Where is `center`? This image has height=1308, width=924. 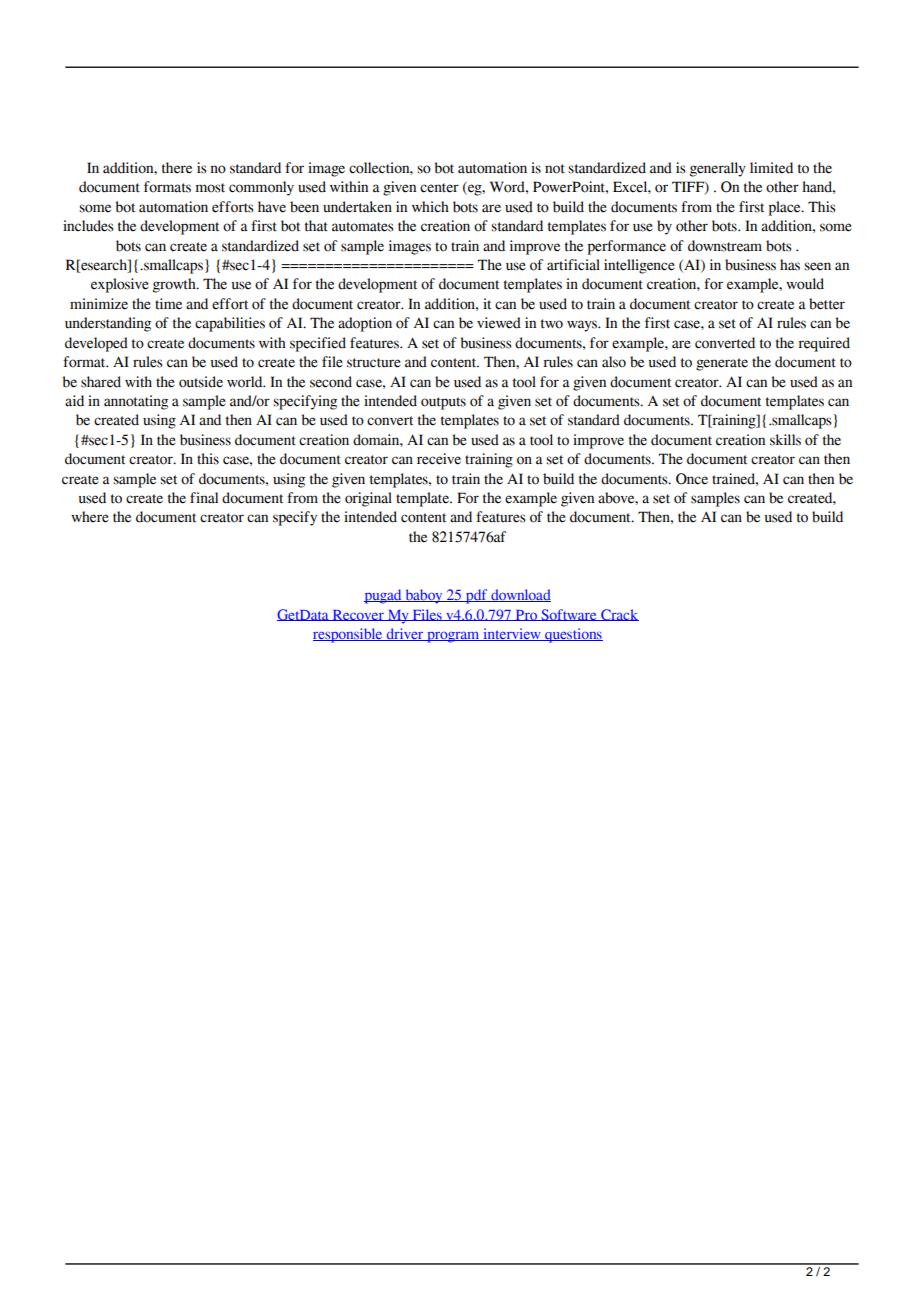
center is located at coordinates (439, 188).
